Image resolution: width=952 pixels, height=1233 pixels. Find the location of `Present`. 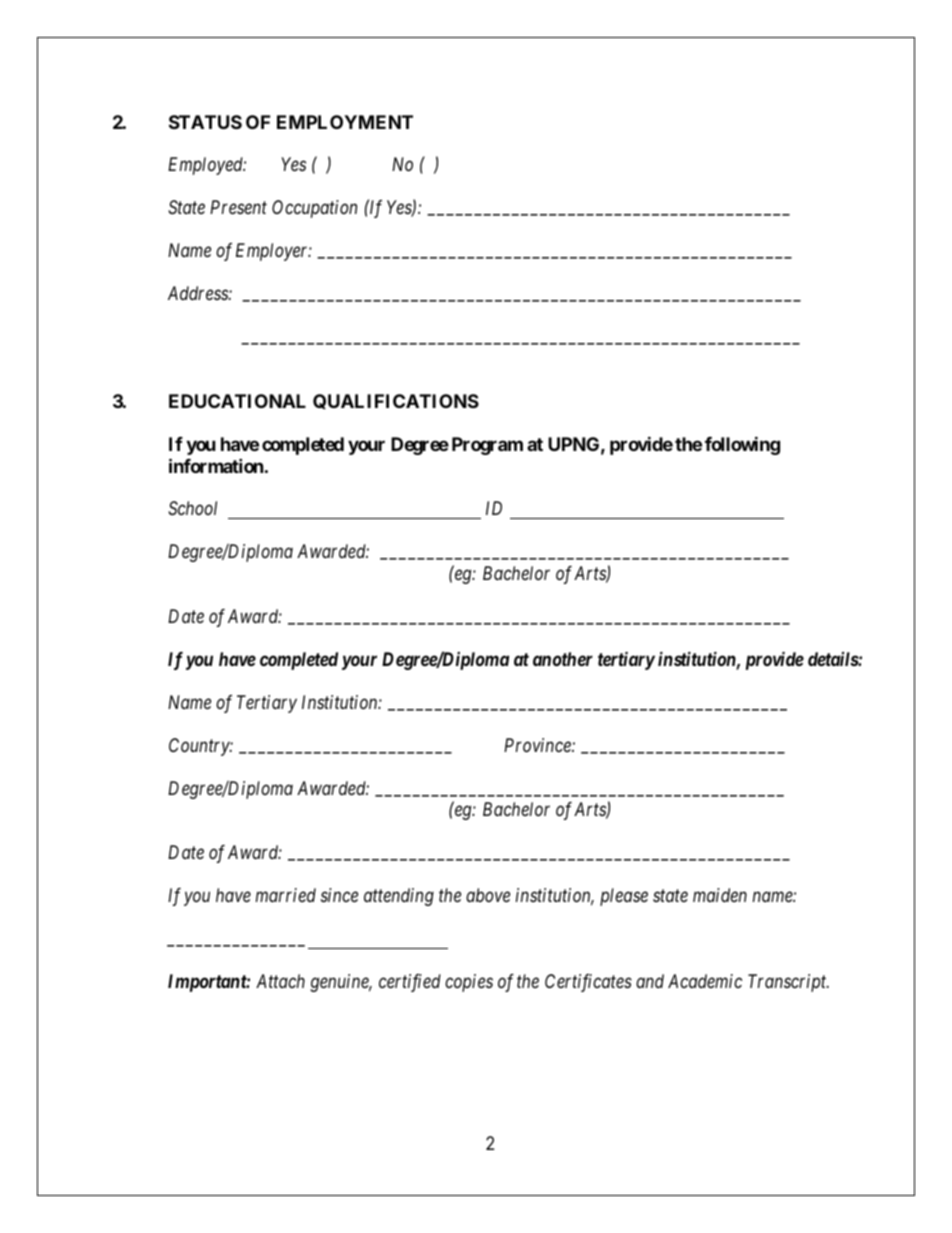

Present is located at coordinates (238, 207).
